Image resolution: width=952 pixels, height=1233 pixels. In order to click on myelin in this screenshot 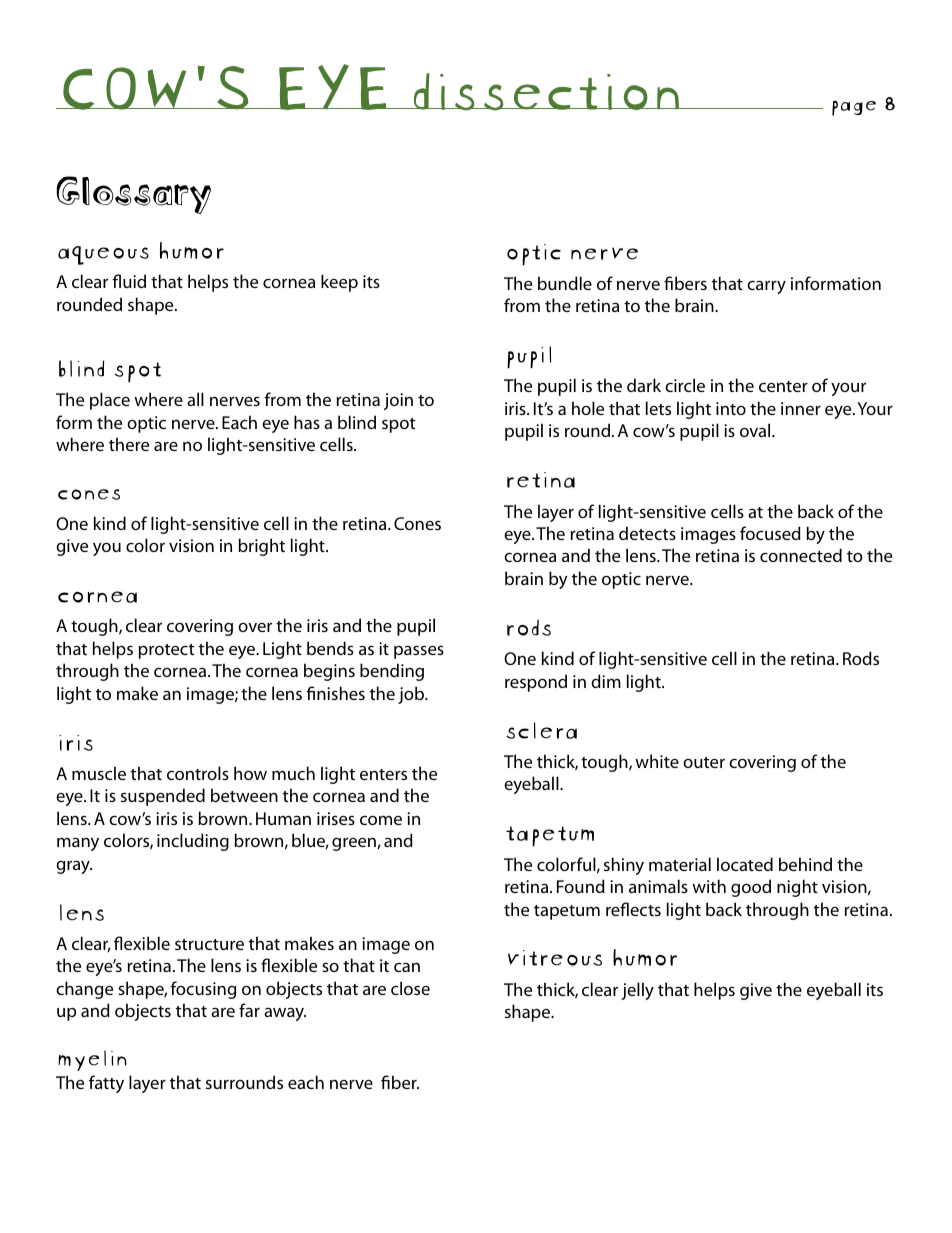, I will do `click(92, 1060)`.
